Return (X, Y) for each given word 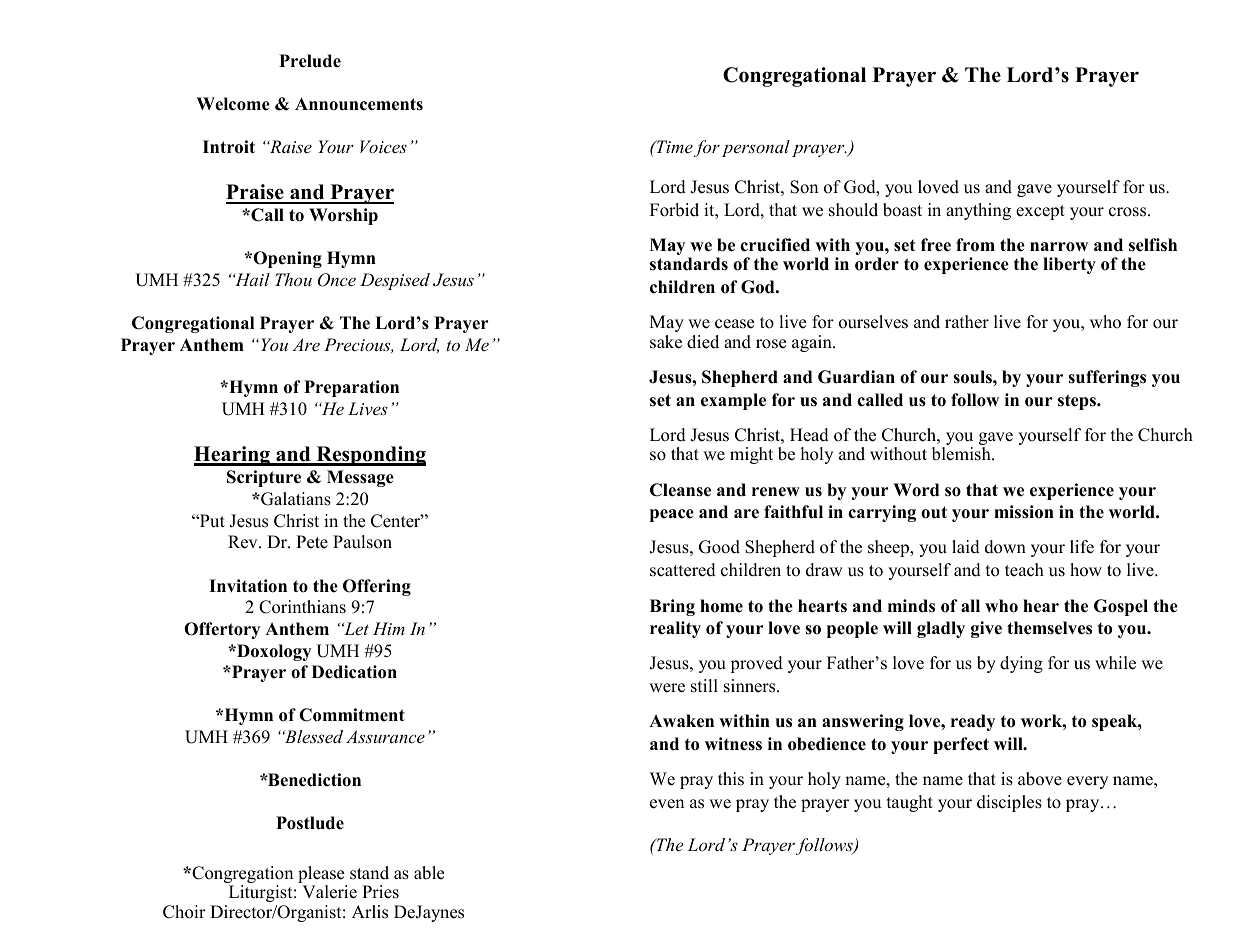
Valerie (329, 892)
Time (673, 146)
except (1040, 212)
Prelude (310, 61)
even (667, 804)
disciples (1009, 803)
